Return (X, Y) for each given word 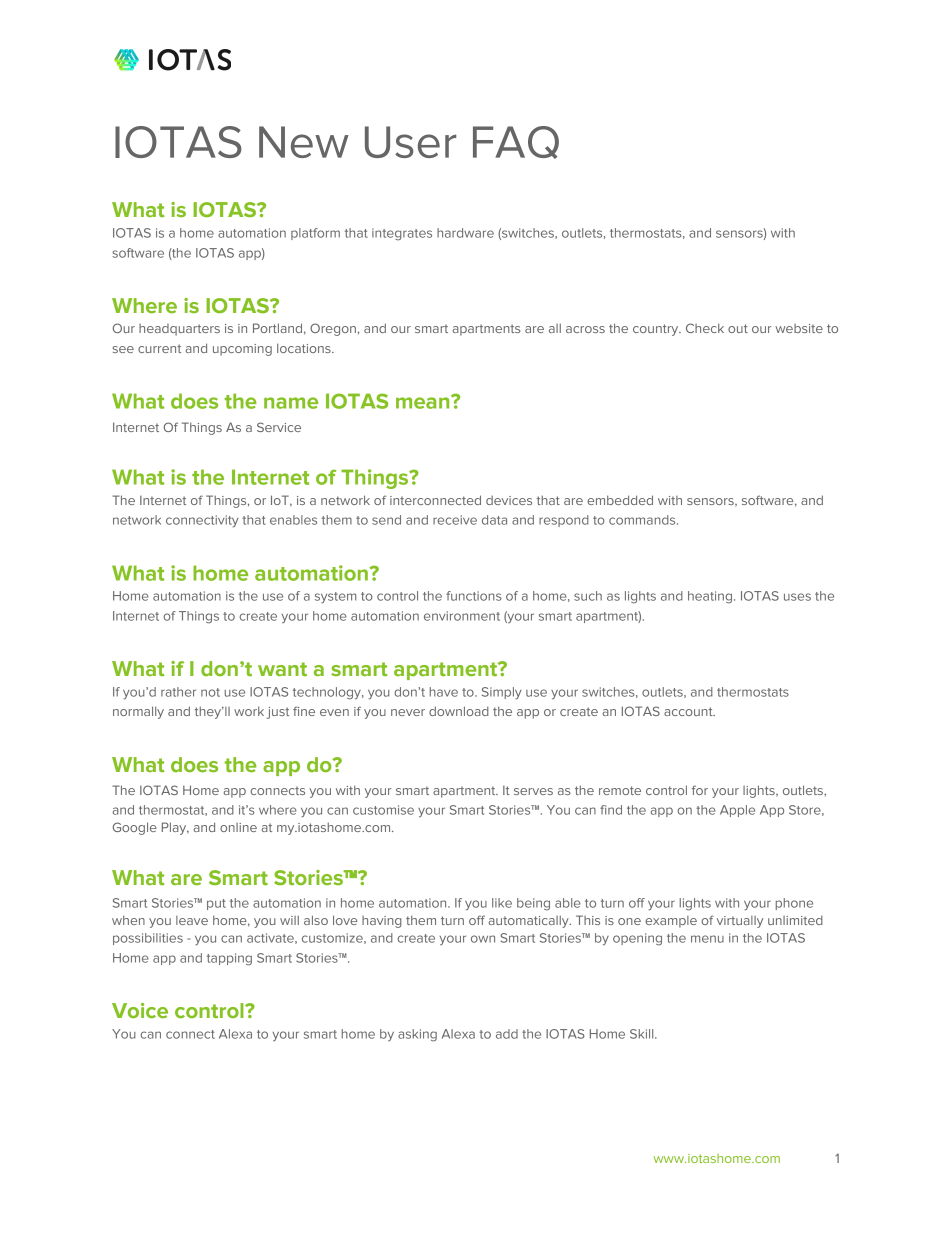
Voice (140, 1010)
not (210, 692)
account (689, 711)
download (459, 711)
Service (279, 427)
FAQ (516, 142)
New (304, 142)
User (410, 142)
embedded (620, 500)
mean (424, 402)
